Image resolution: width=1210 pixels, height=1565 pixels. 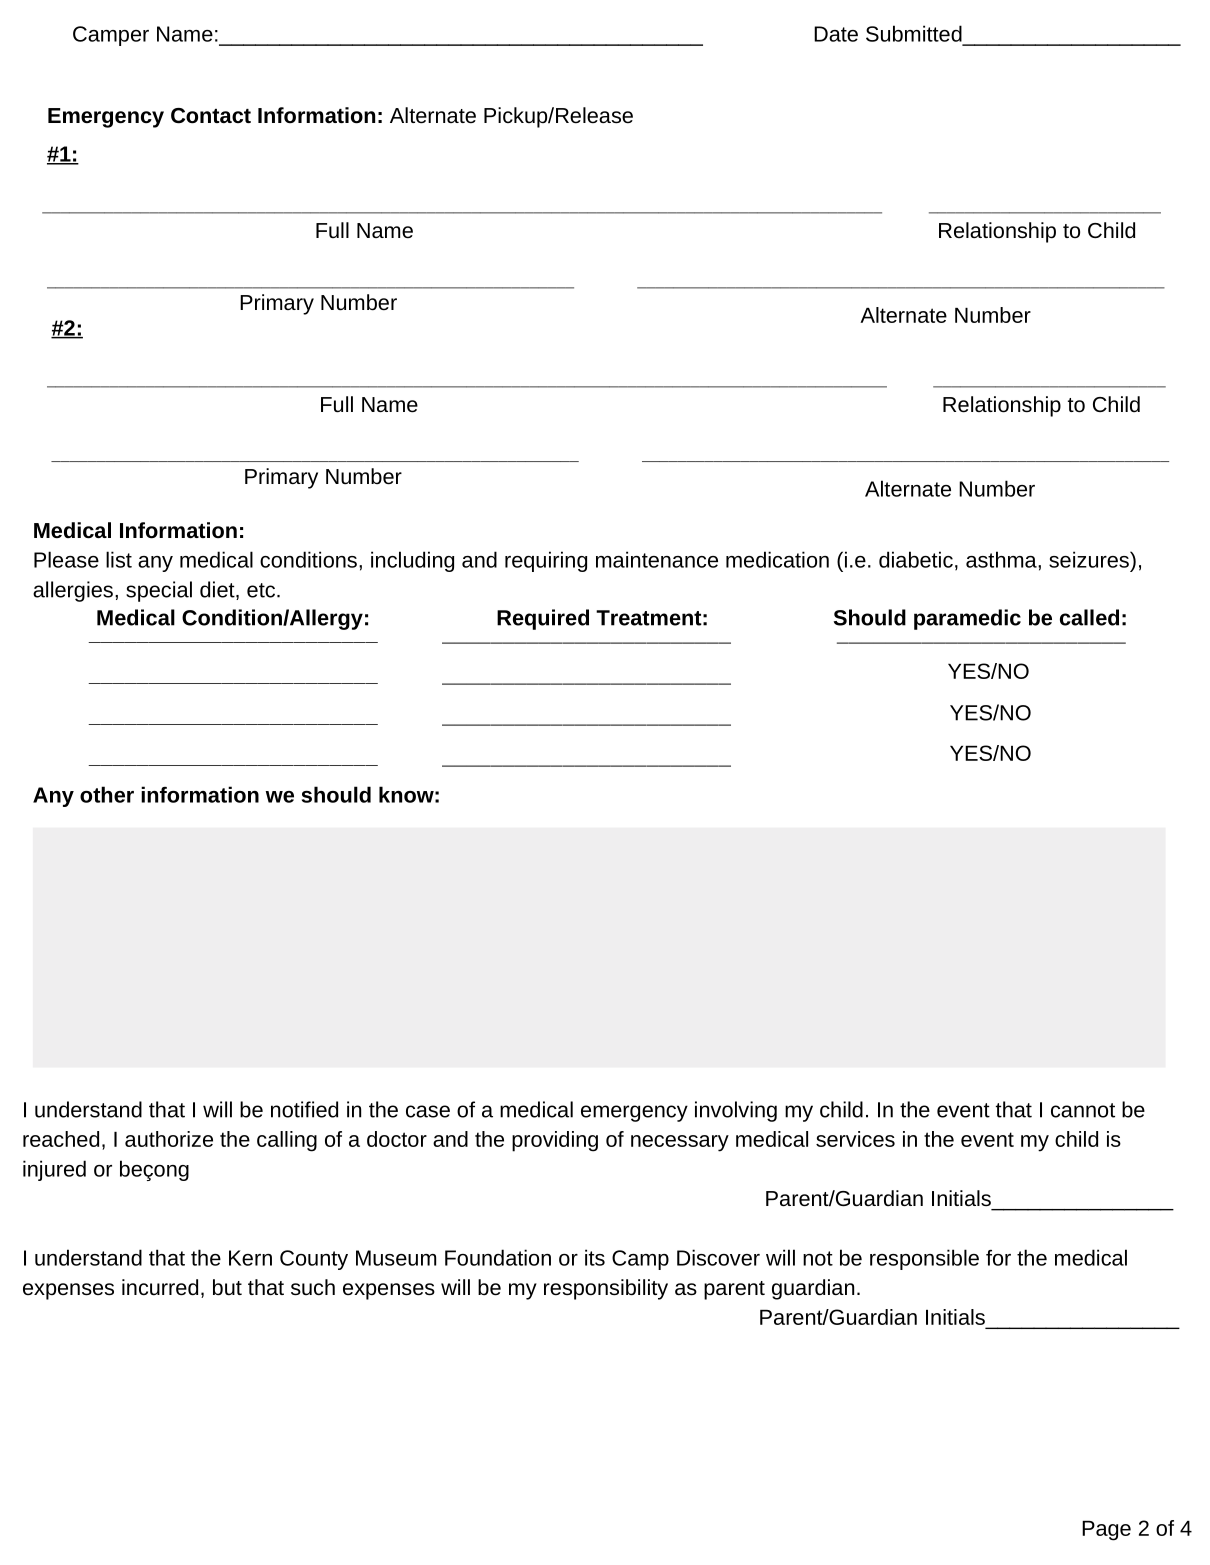 What do you see at coordinates (836, 34) in the document?
I see `Date` at bounding box center [836, 34].
